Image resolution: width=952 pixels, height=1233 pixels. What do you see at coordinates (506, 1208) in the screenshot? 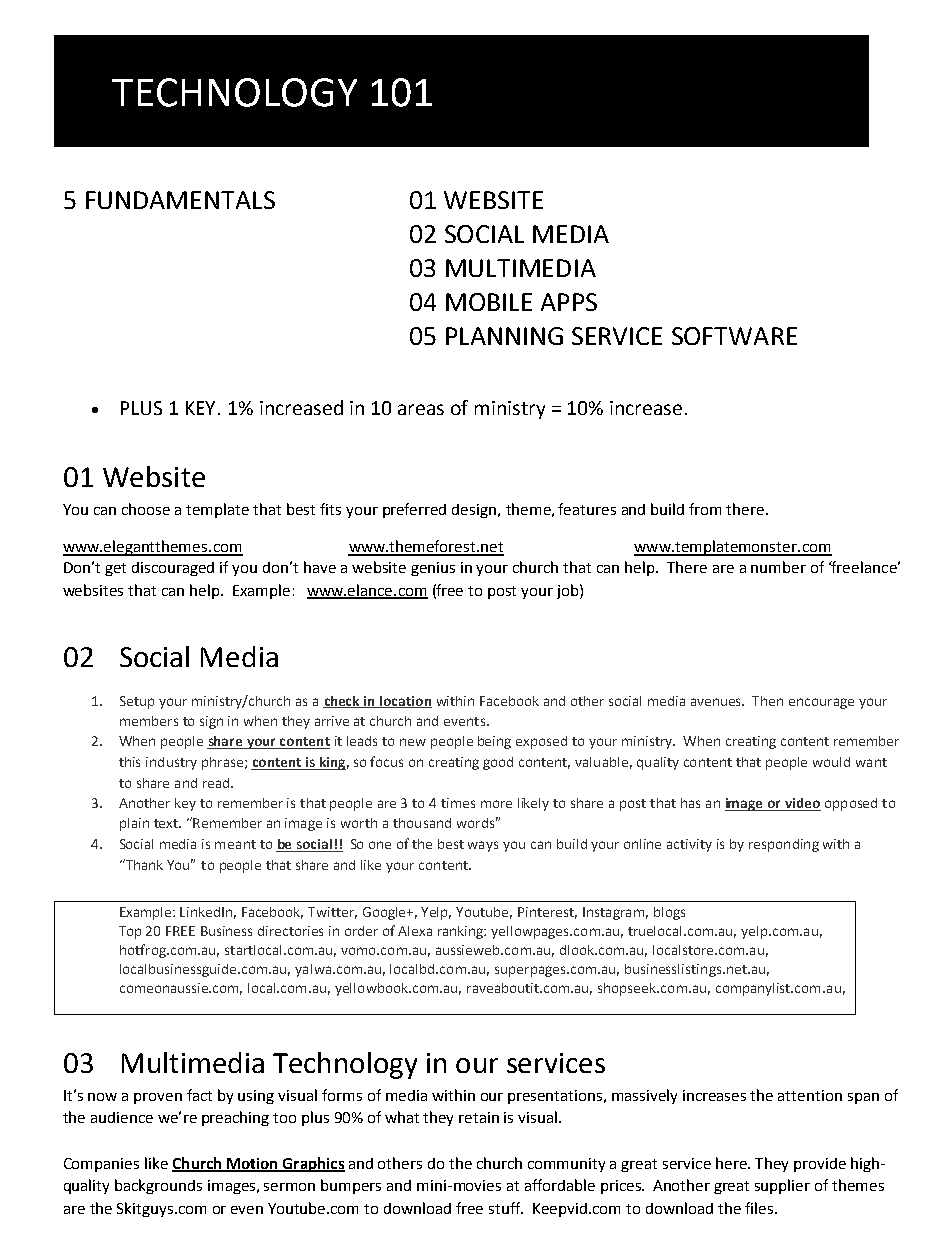
I see `stuff` at bounding box center [506, 1208].
